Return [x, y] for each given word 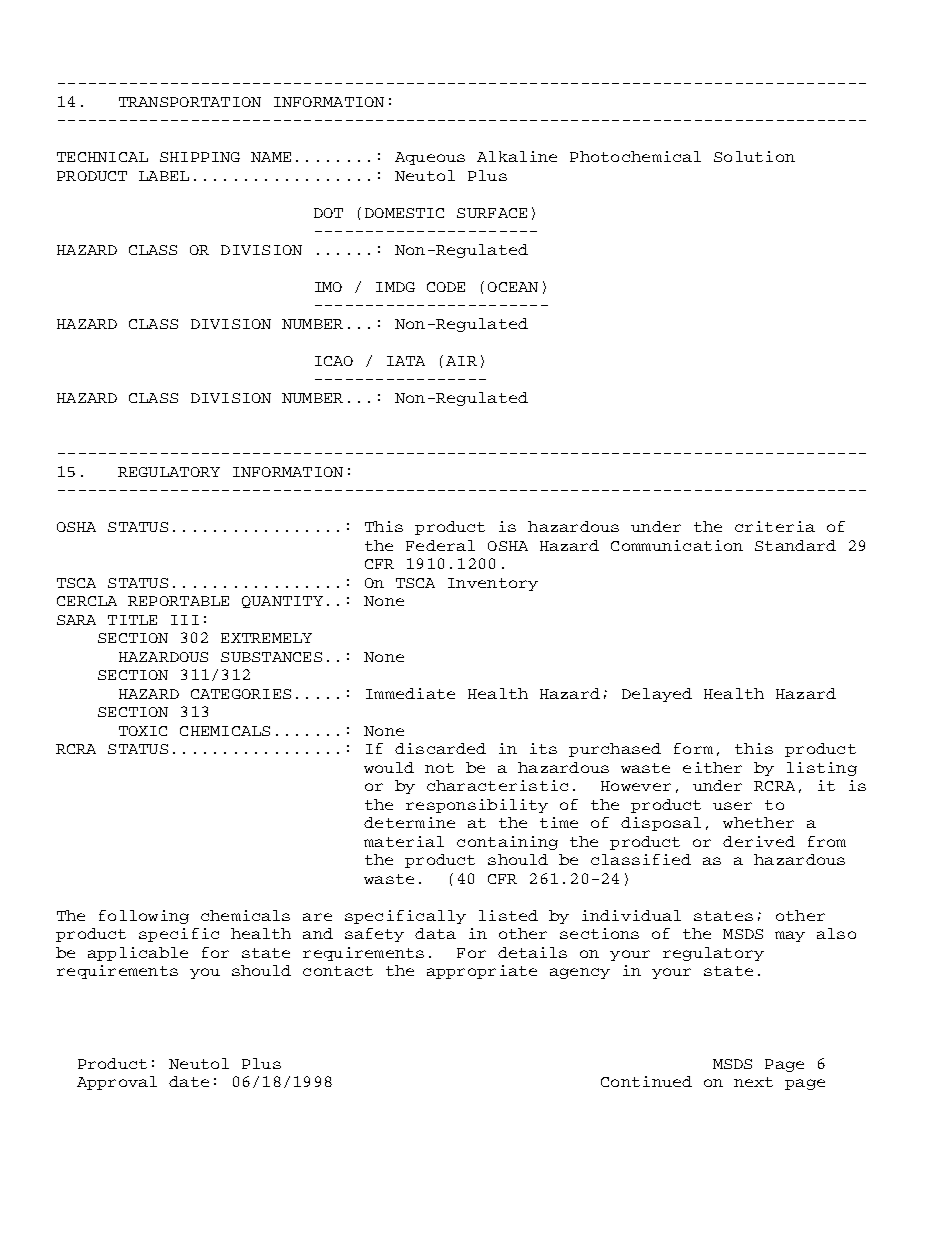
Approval [117, 1083]
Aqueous [430, 158]
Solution [754, 156]
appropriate [482, 972]
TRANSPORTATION [190, 102]
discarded [440, 748]
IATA [406, 361]
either [712, 767]
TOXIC [143, 731]
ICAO [334, 361]
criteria [775, 526]
